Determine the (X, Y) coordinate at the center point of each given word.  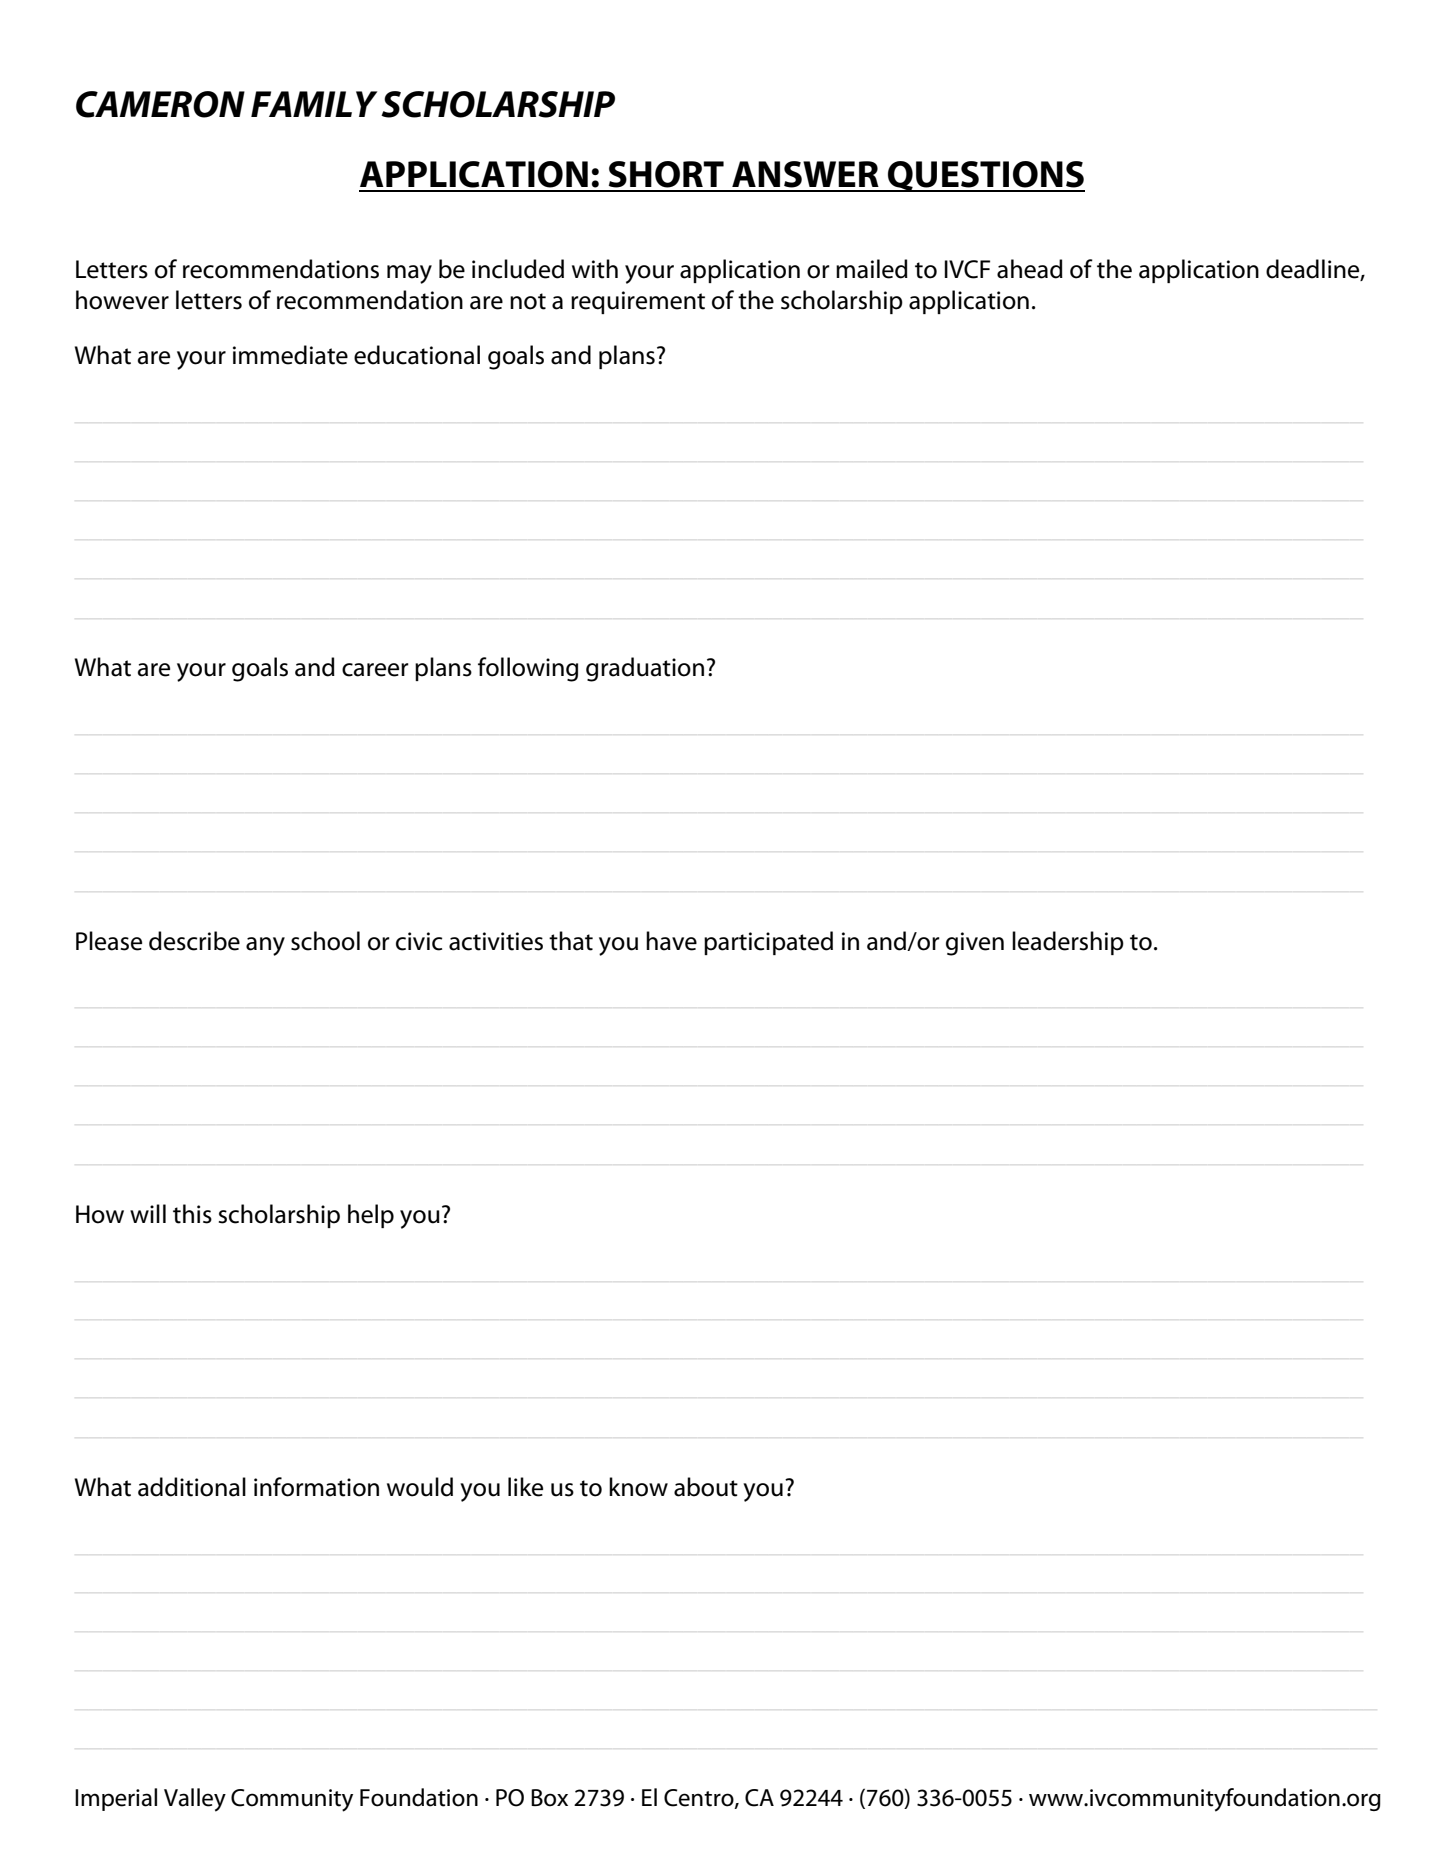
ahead (1030, 269)
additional (192, 1487)
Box (549, 1798)
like (525, 1487)
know (638, 1487)
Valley (195, 1800)
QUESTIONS (985, 176)
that (571, 941)
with (595, 269)
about (706, 1487)
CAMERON (160, 104)
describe (194, 941)
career (375, 670)
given (975, 944)
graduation (645, 669)
